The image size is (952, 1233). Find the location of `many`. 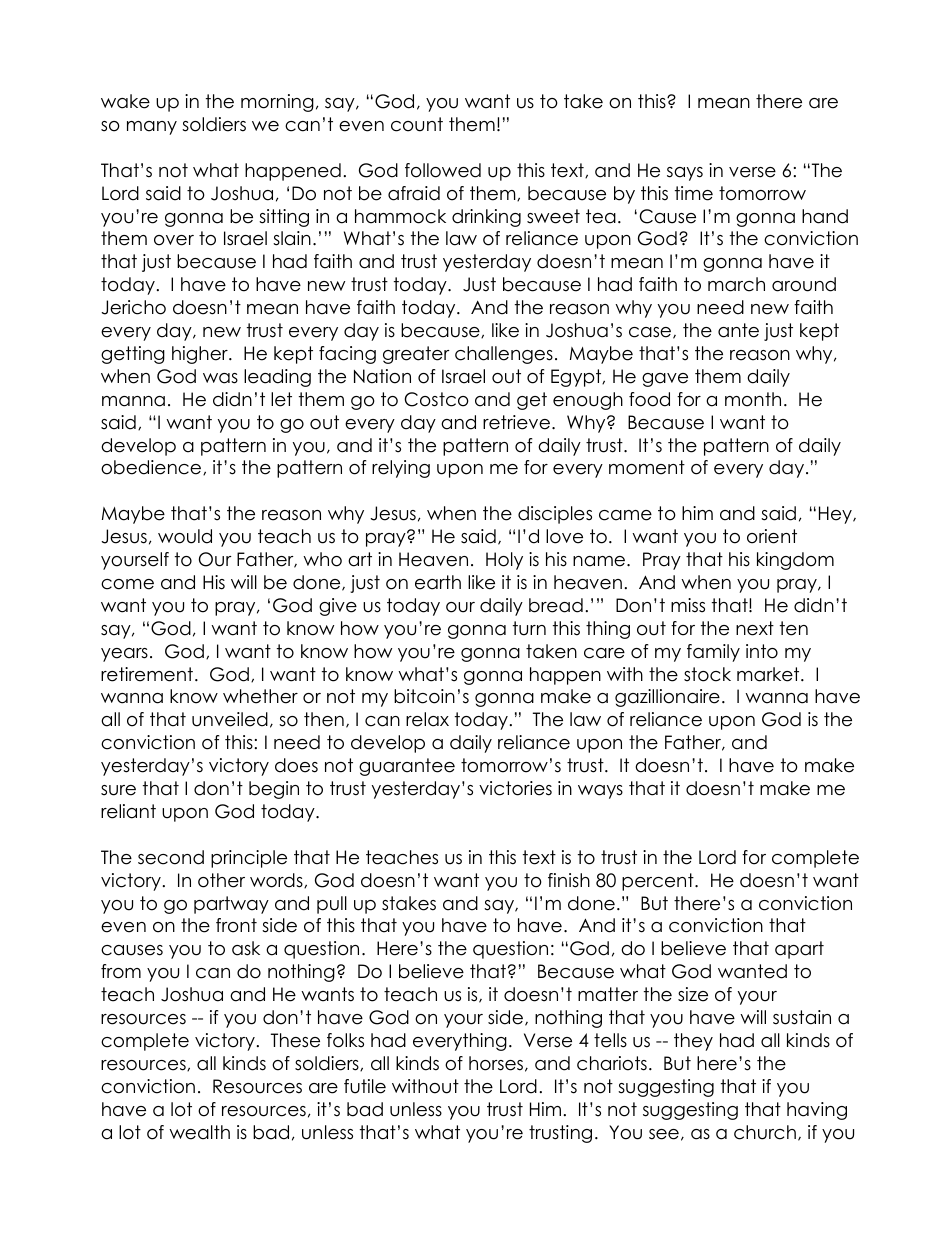

many is located at coordinates (152, 128).
